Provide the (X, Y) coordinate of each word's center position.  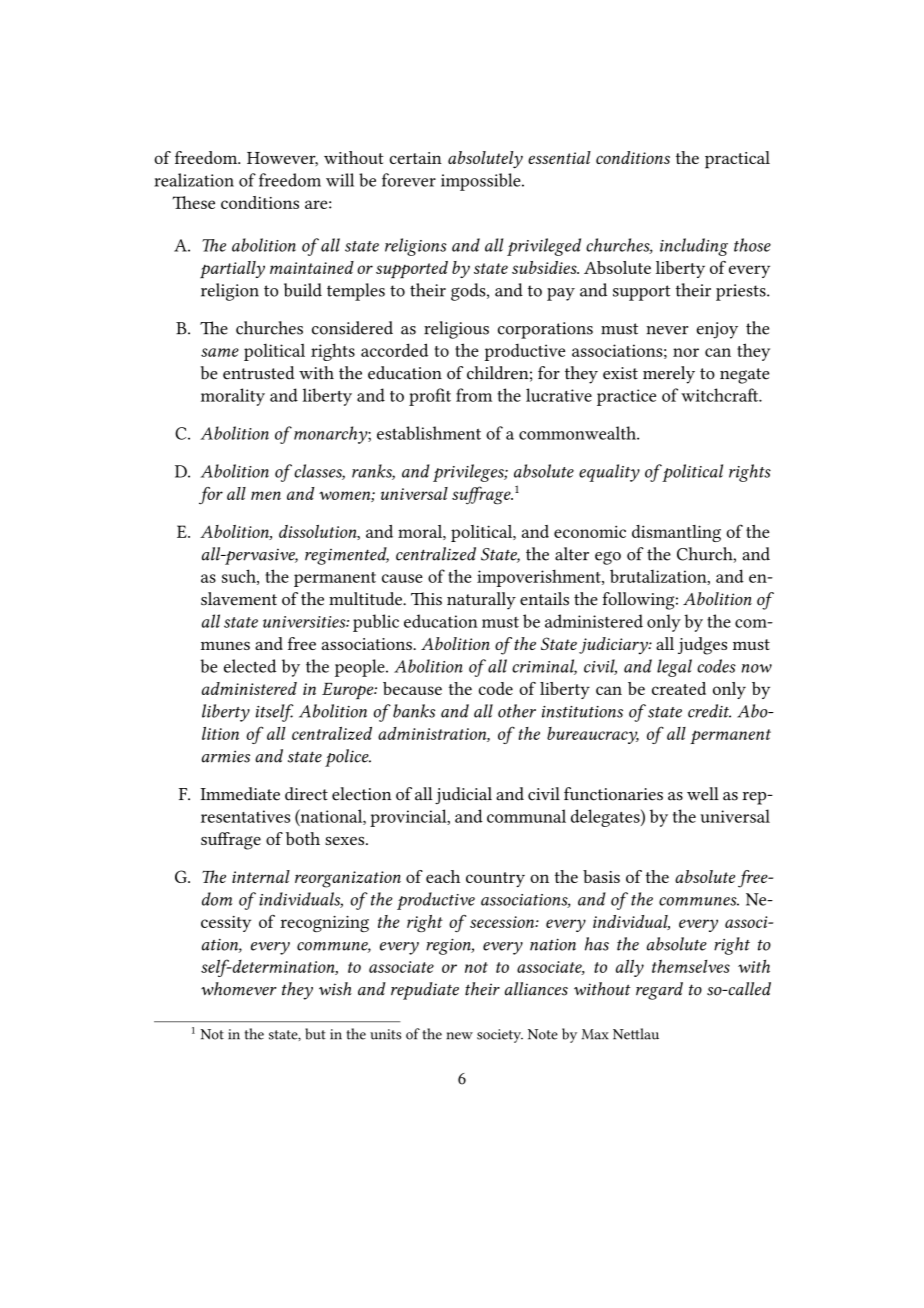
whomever (239, 989)
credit (709, 711)
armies (226, 756)
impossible (482, 182)
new (460, 1036)
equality (609, 473)
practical (737, 160)
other (517, 711)
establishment (429, 433)
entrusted (259, 373)
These (193, 202)
